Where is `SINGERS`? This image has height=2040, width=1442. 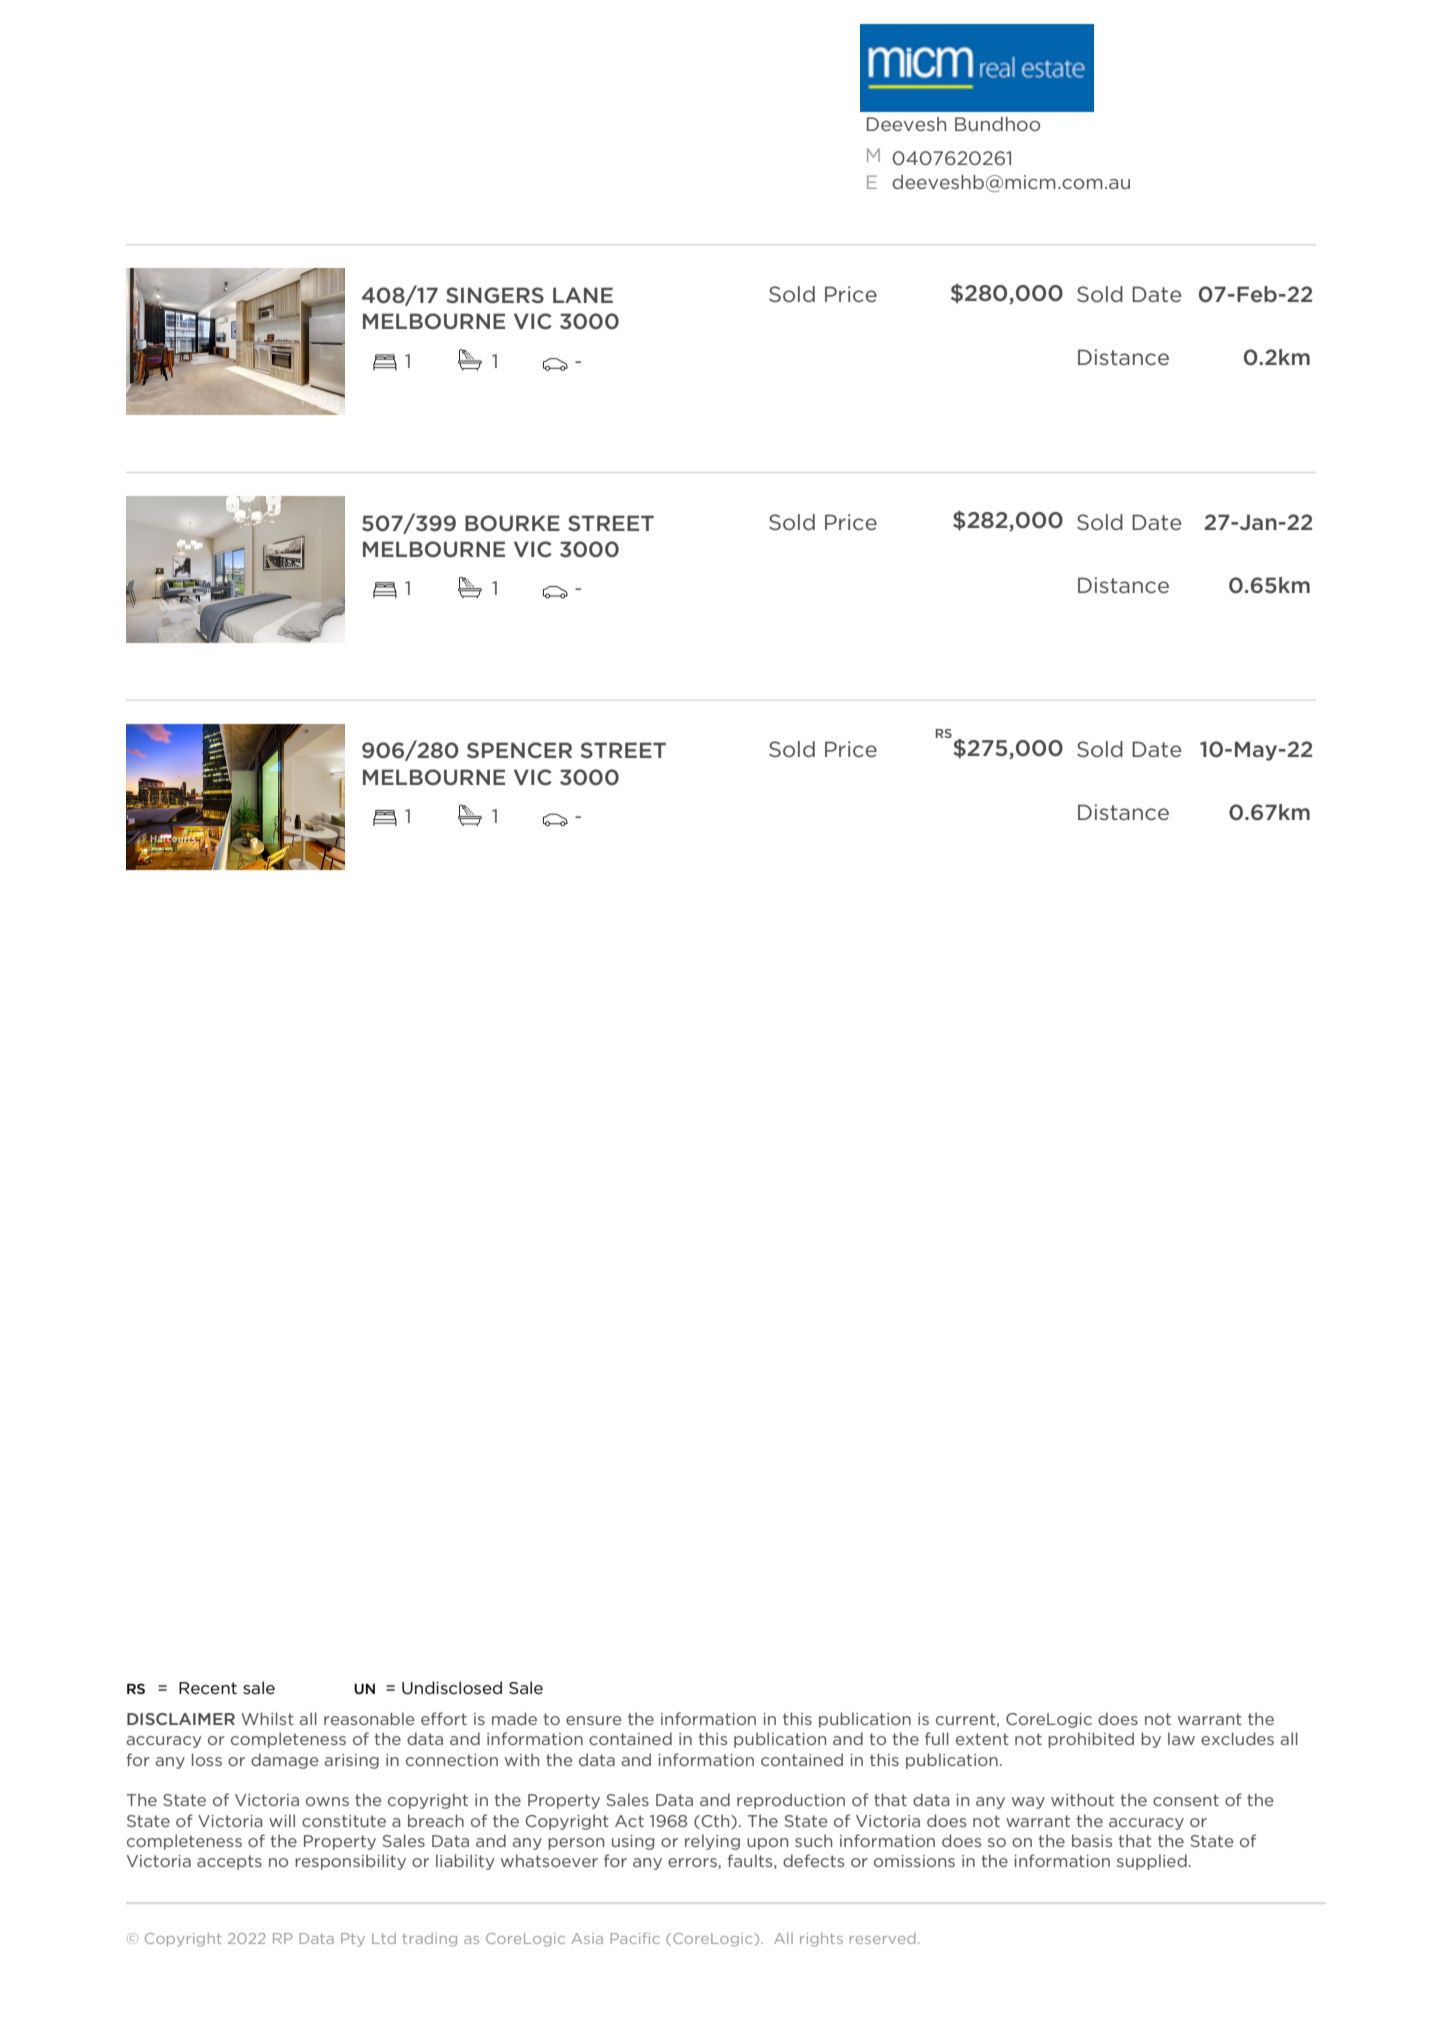
SINGERS is located at coordinates (495, 295).
